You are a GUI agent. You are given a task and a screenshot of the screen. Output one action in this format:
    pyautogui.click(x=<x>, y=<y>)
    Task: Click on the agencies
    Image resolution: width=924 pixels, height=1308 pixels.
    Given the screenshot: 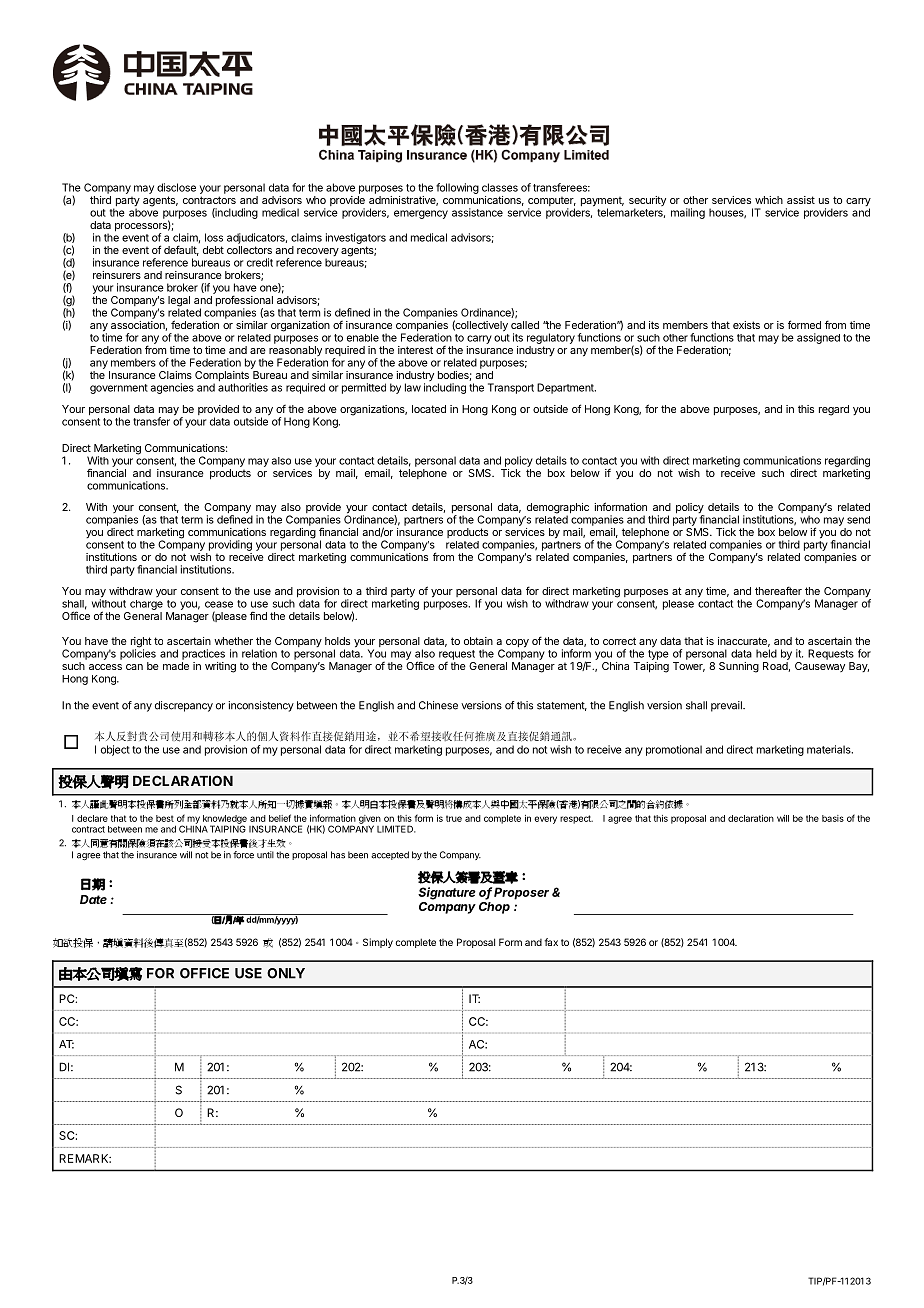 What is the action you would take?
    pyautogui.click(x=172, y=388)
